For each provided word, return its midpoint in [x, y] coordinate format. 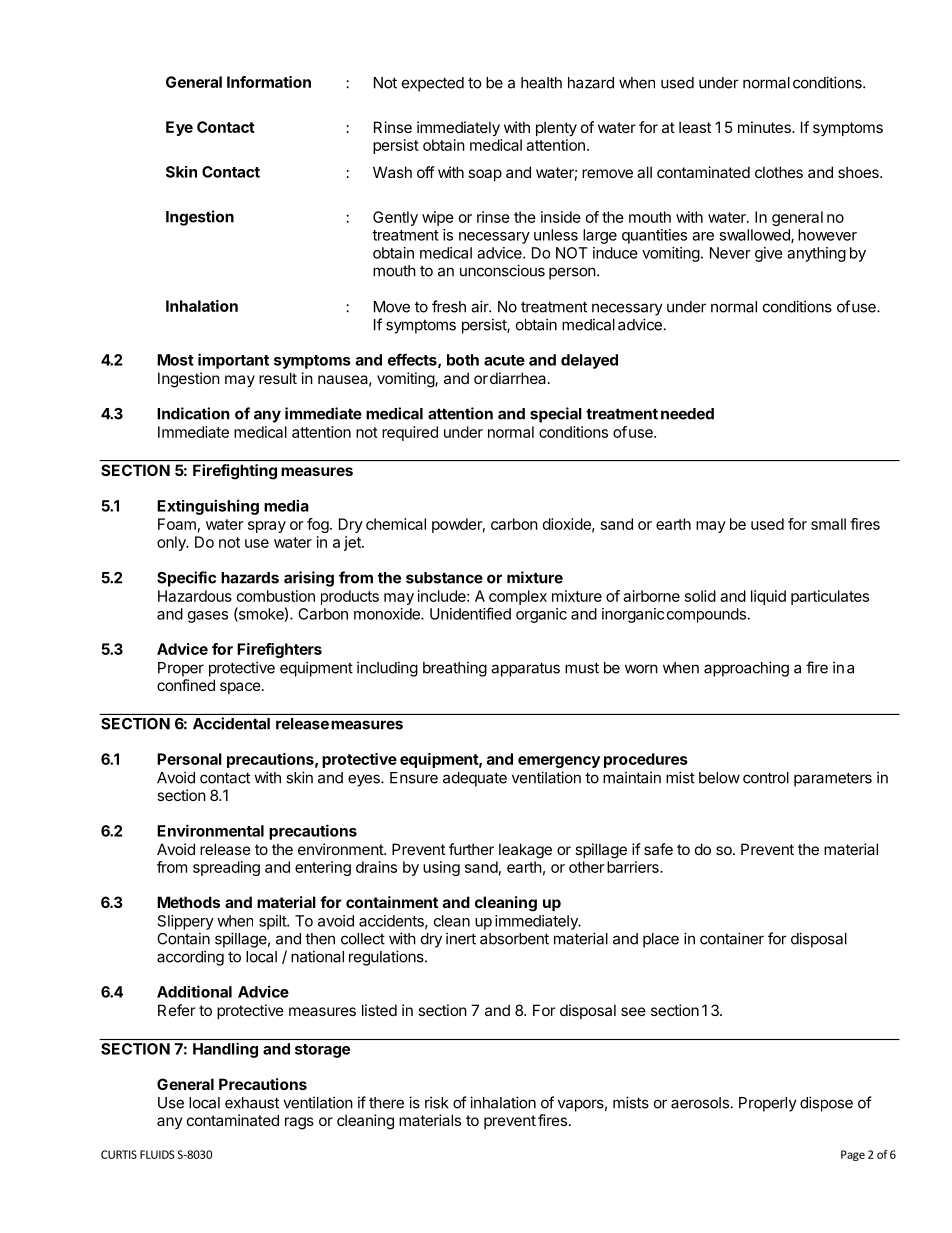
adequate [475, 779]
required [410, 433]
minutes [765, 127]
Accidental [231, 723]
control [766, 778]
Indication [193, 413]
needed [687, 414]
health [541, 83]
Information [269, 82]
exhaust [252, 1103]
